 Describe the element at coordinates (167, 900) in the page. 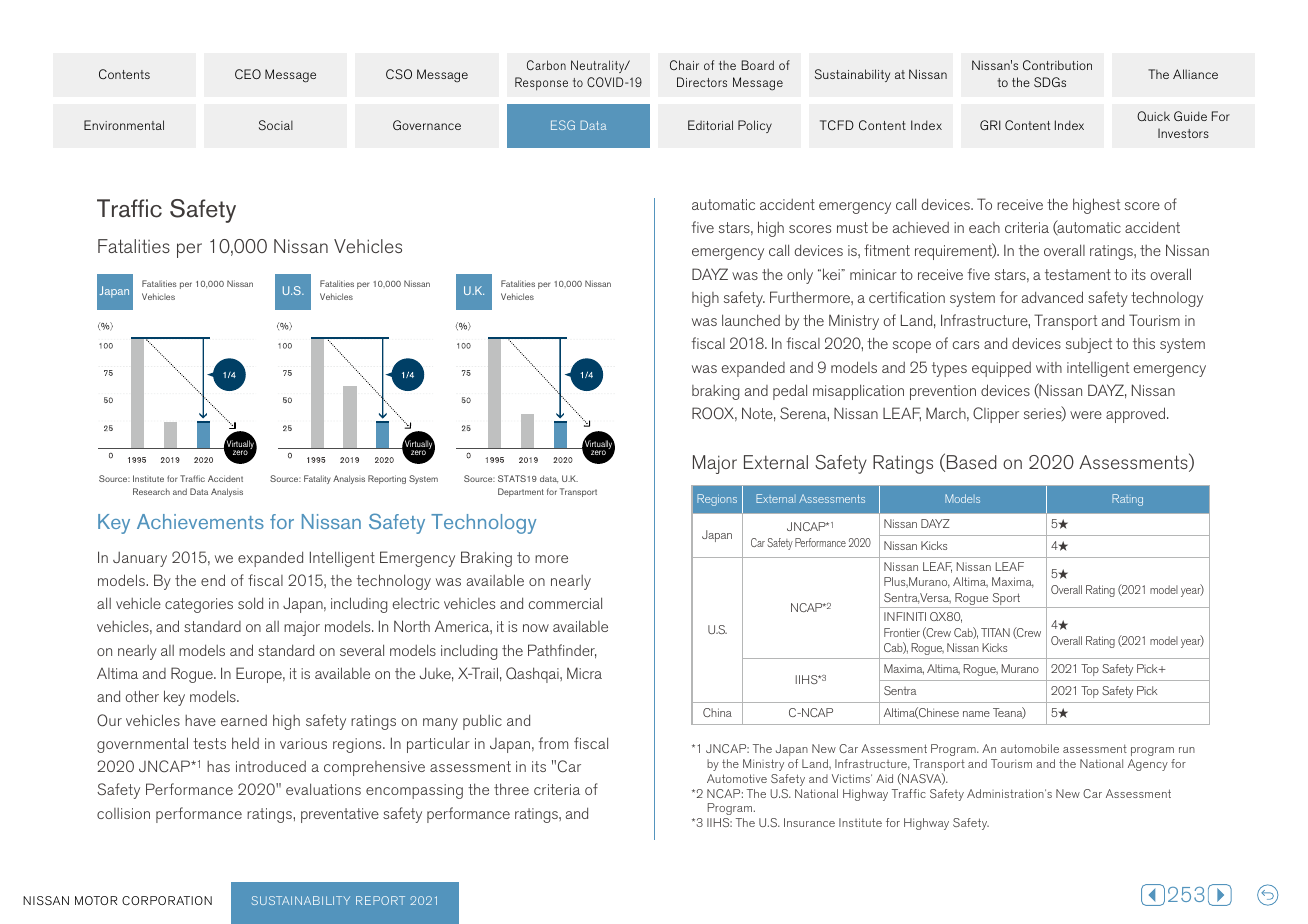

I see `CORPORATION` at that location.
